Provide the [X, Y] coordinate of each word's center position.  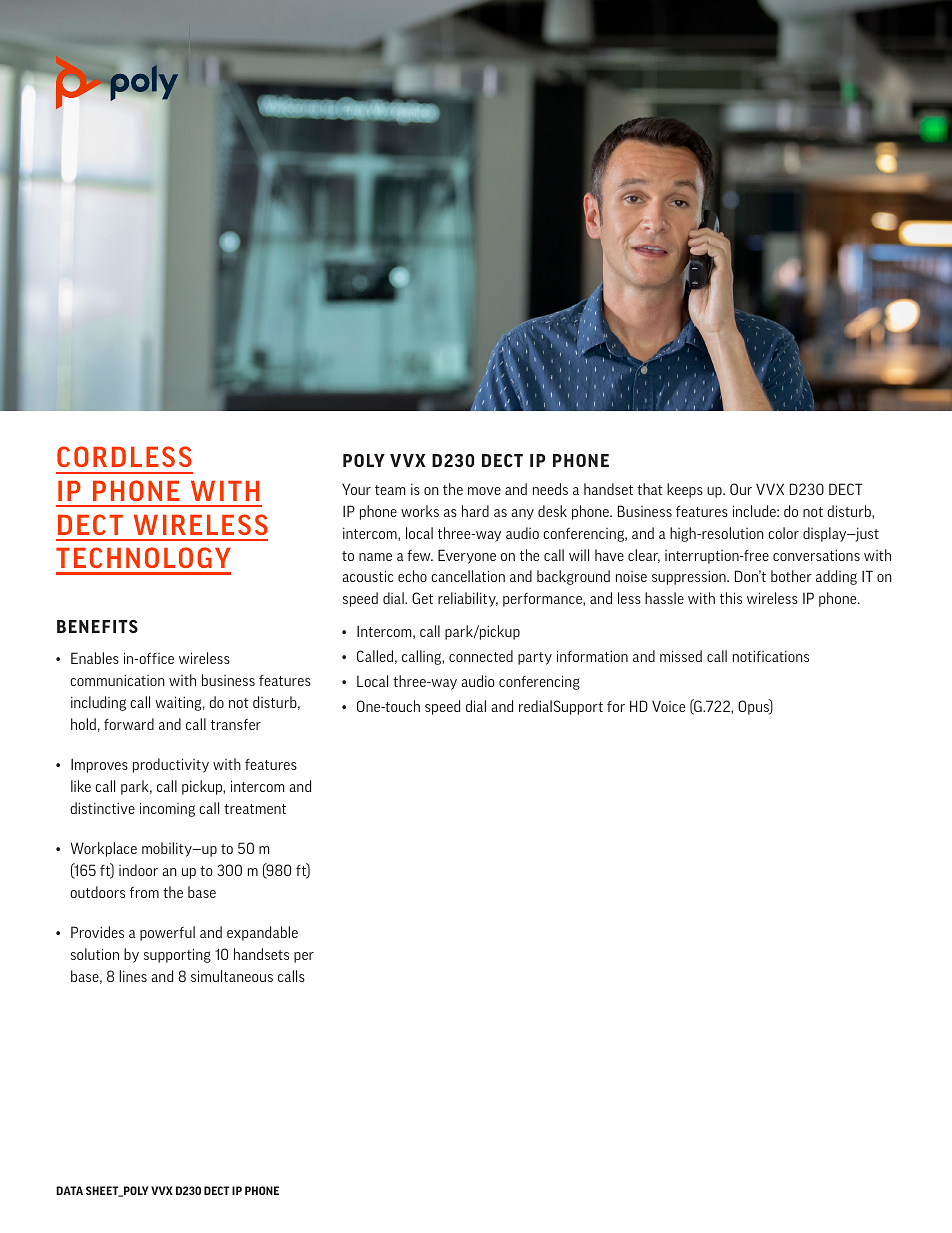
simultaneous [232, 976]
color [783, 533]
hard [475, 511]
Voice [668, 706]
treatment [255, 809]
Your [356, 489]
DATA [69, 1190]
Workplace [104, 849]
